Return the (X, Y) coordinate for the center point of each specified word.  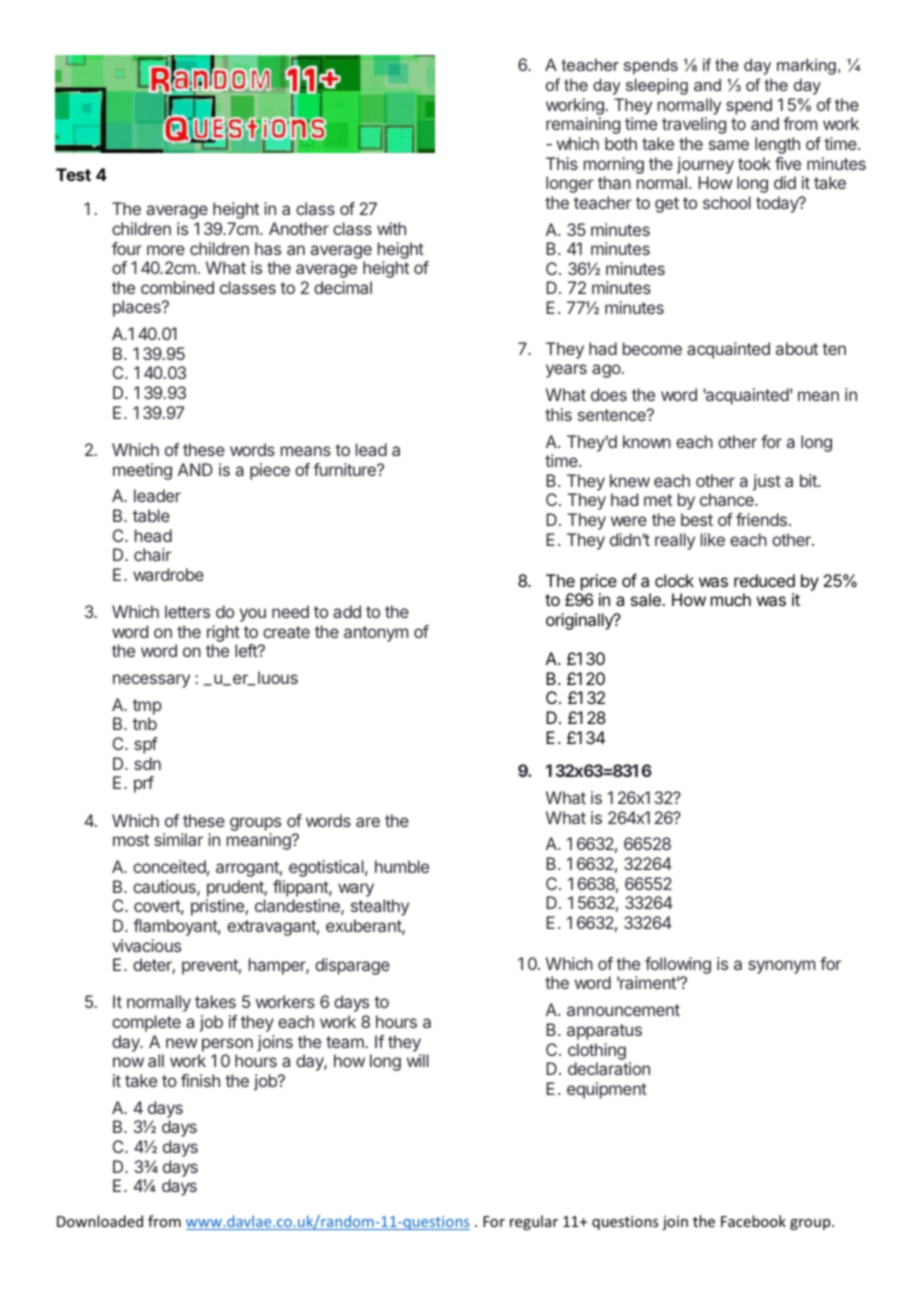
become (652, 348)
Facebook (753, 1221)
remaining (583, 125)
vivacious (146, 945)
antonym (376, 634)
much (731, 599)
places (138, 308)
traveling (694, 125)
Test (73, 174)
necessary (151, 681)
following (678, 967)
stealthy (380, 907)
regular (534, 1222)
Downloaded (100, 1221)
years (566, 371)
